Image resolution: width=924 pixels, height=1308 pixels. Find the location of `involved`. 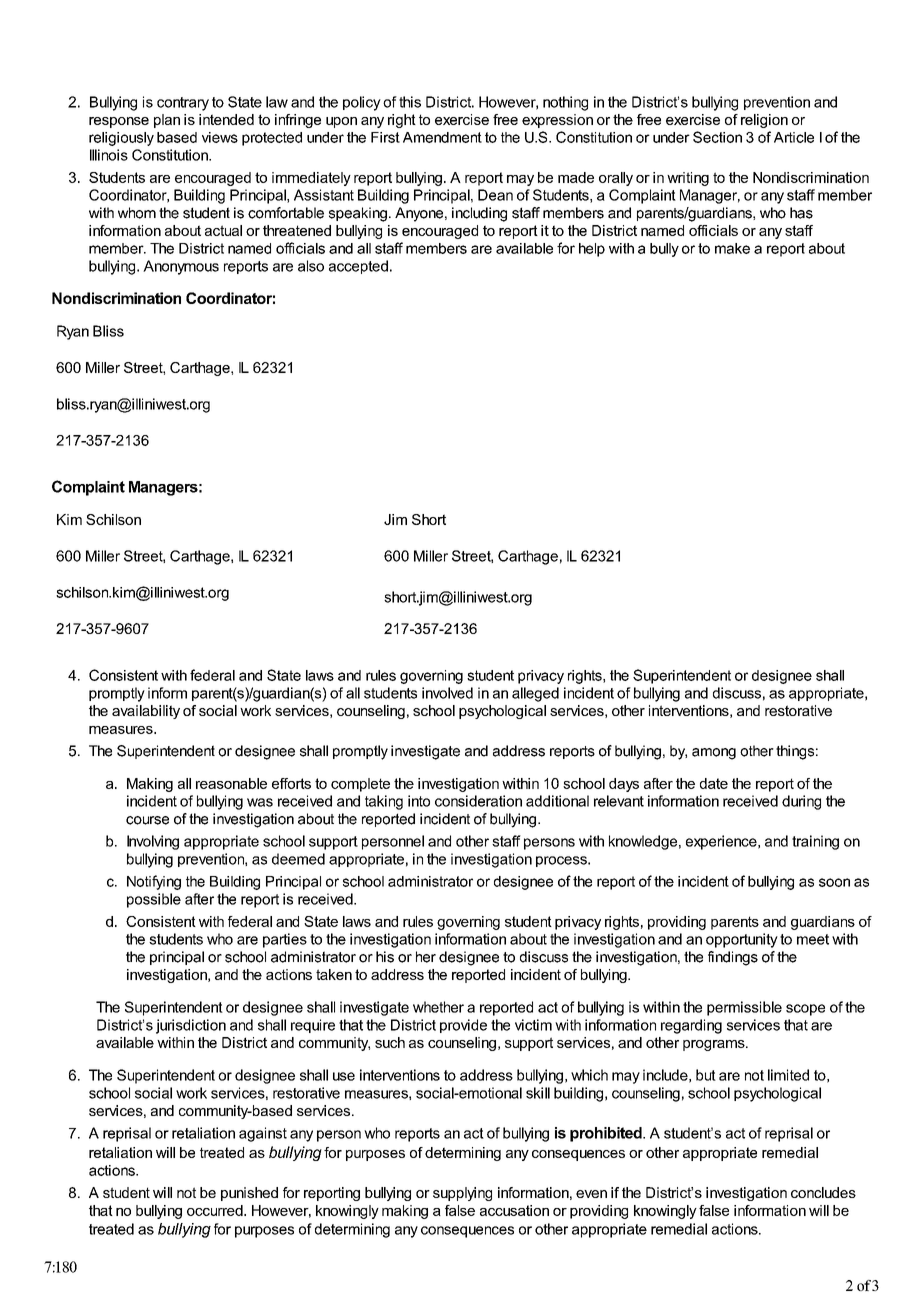

involved is located at coordinates (447, 693).
